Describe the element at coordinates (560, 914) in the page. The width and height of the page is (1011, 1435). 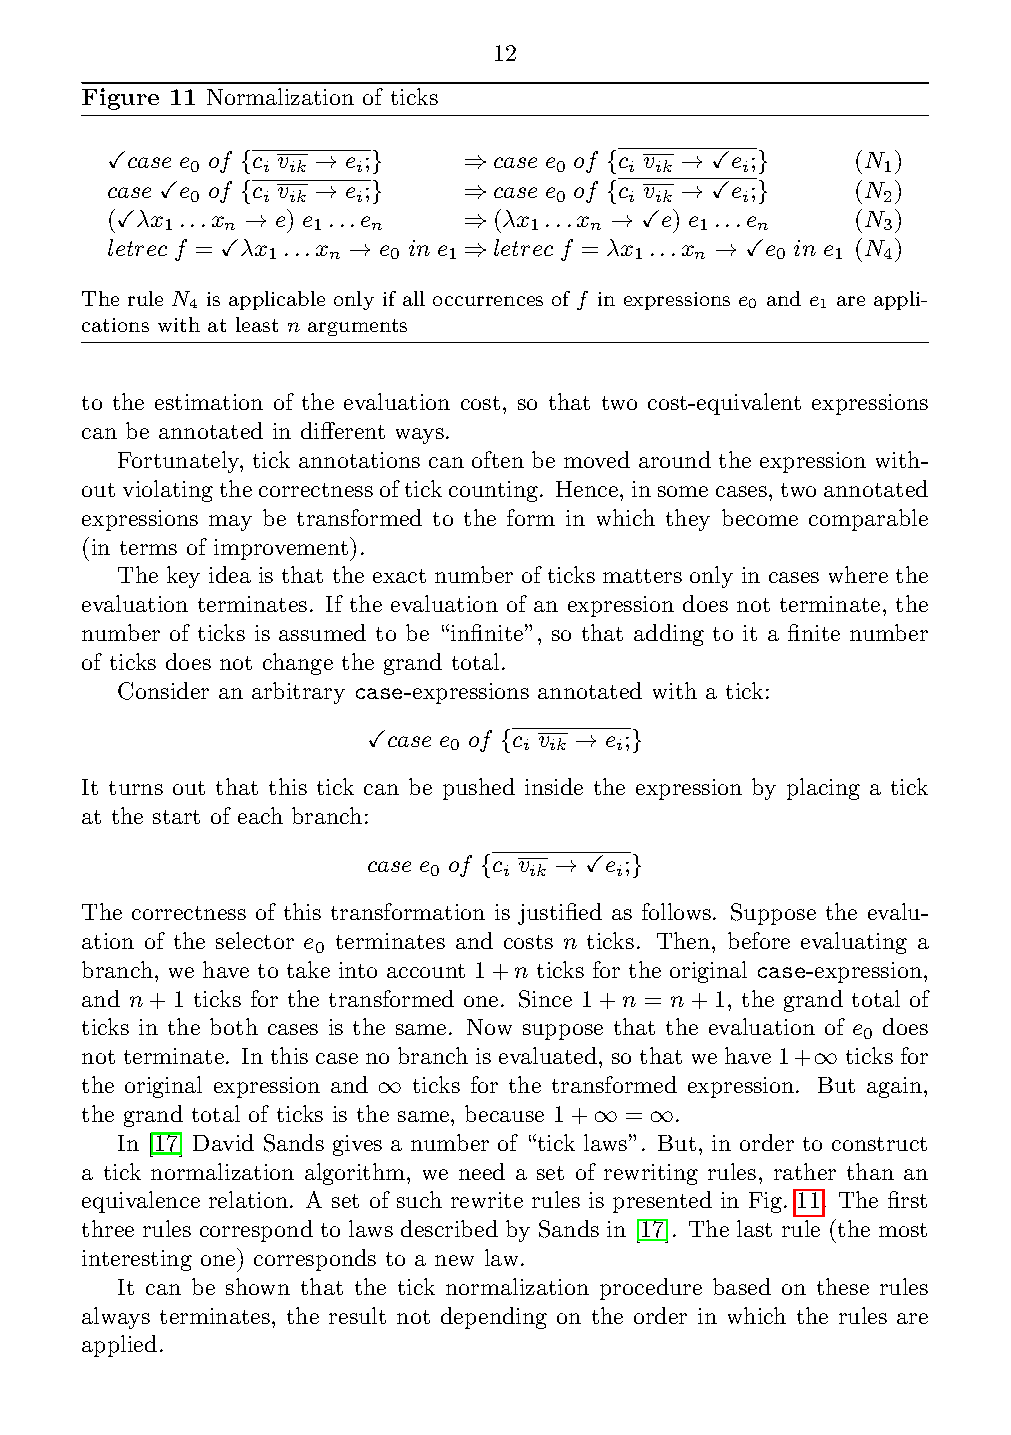
I see `justified` at that location.
